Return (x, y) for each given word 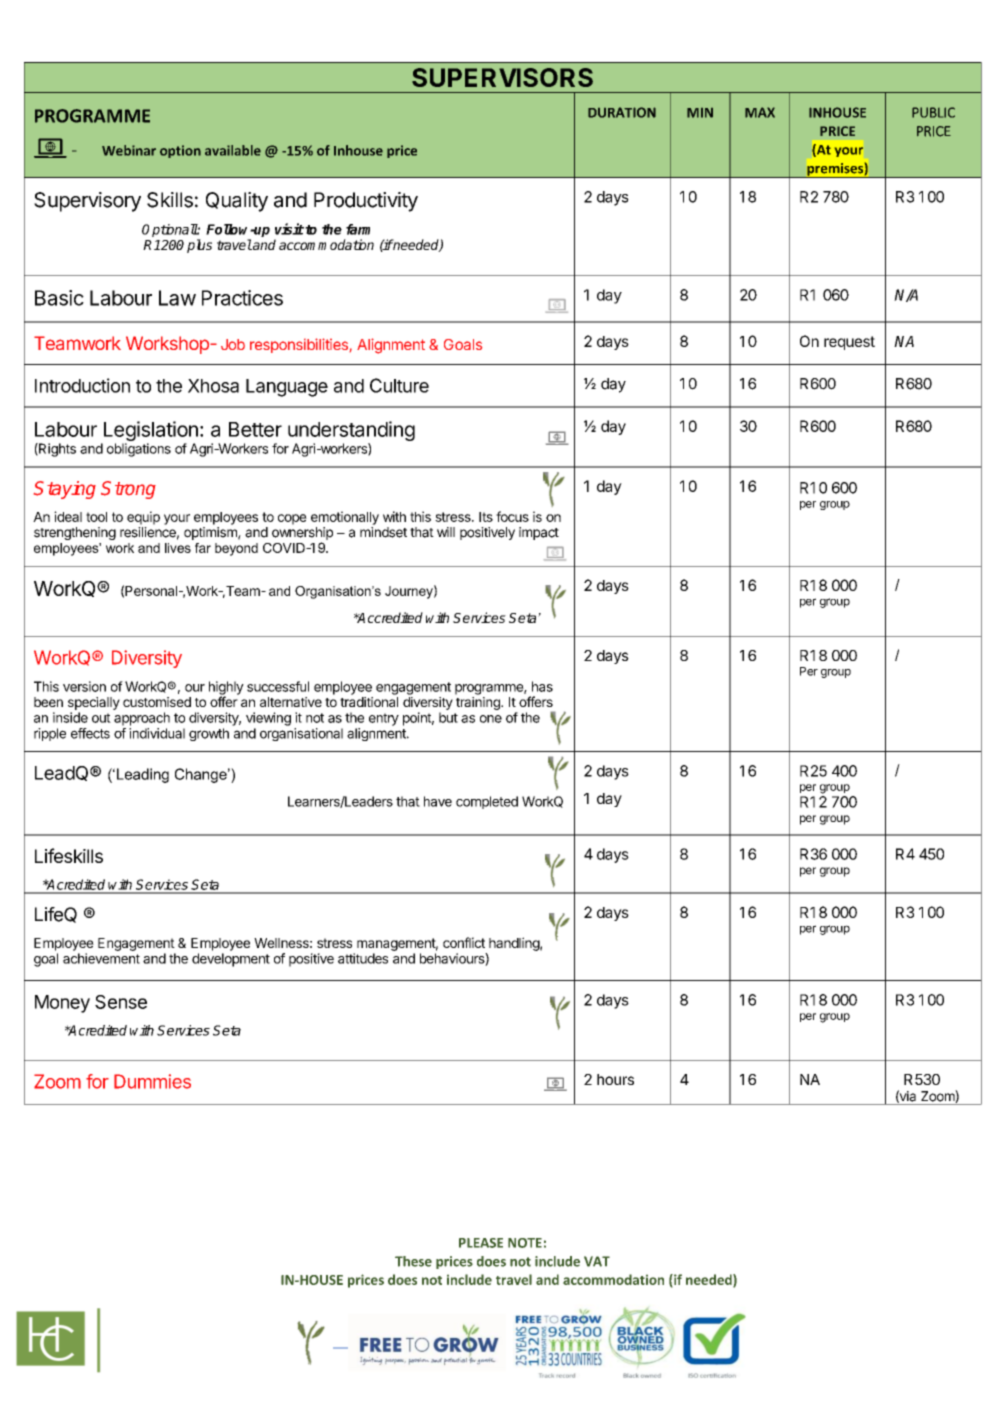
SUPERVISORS (502, 77)
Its (486, 517)
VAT (597, 1261)
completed (487, 802)
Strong (128, 490)
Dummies (152, 1081)
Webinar (129, 150)
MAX (760, 112)
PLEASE (481, 1243)
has (542, 686)
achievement (101, 958)
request (849, 343)
